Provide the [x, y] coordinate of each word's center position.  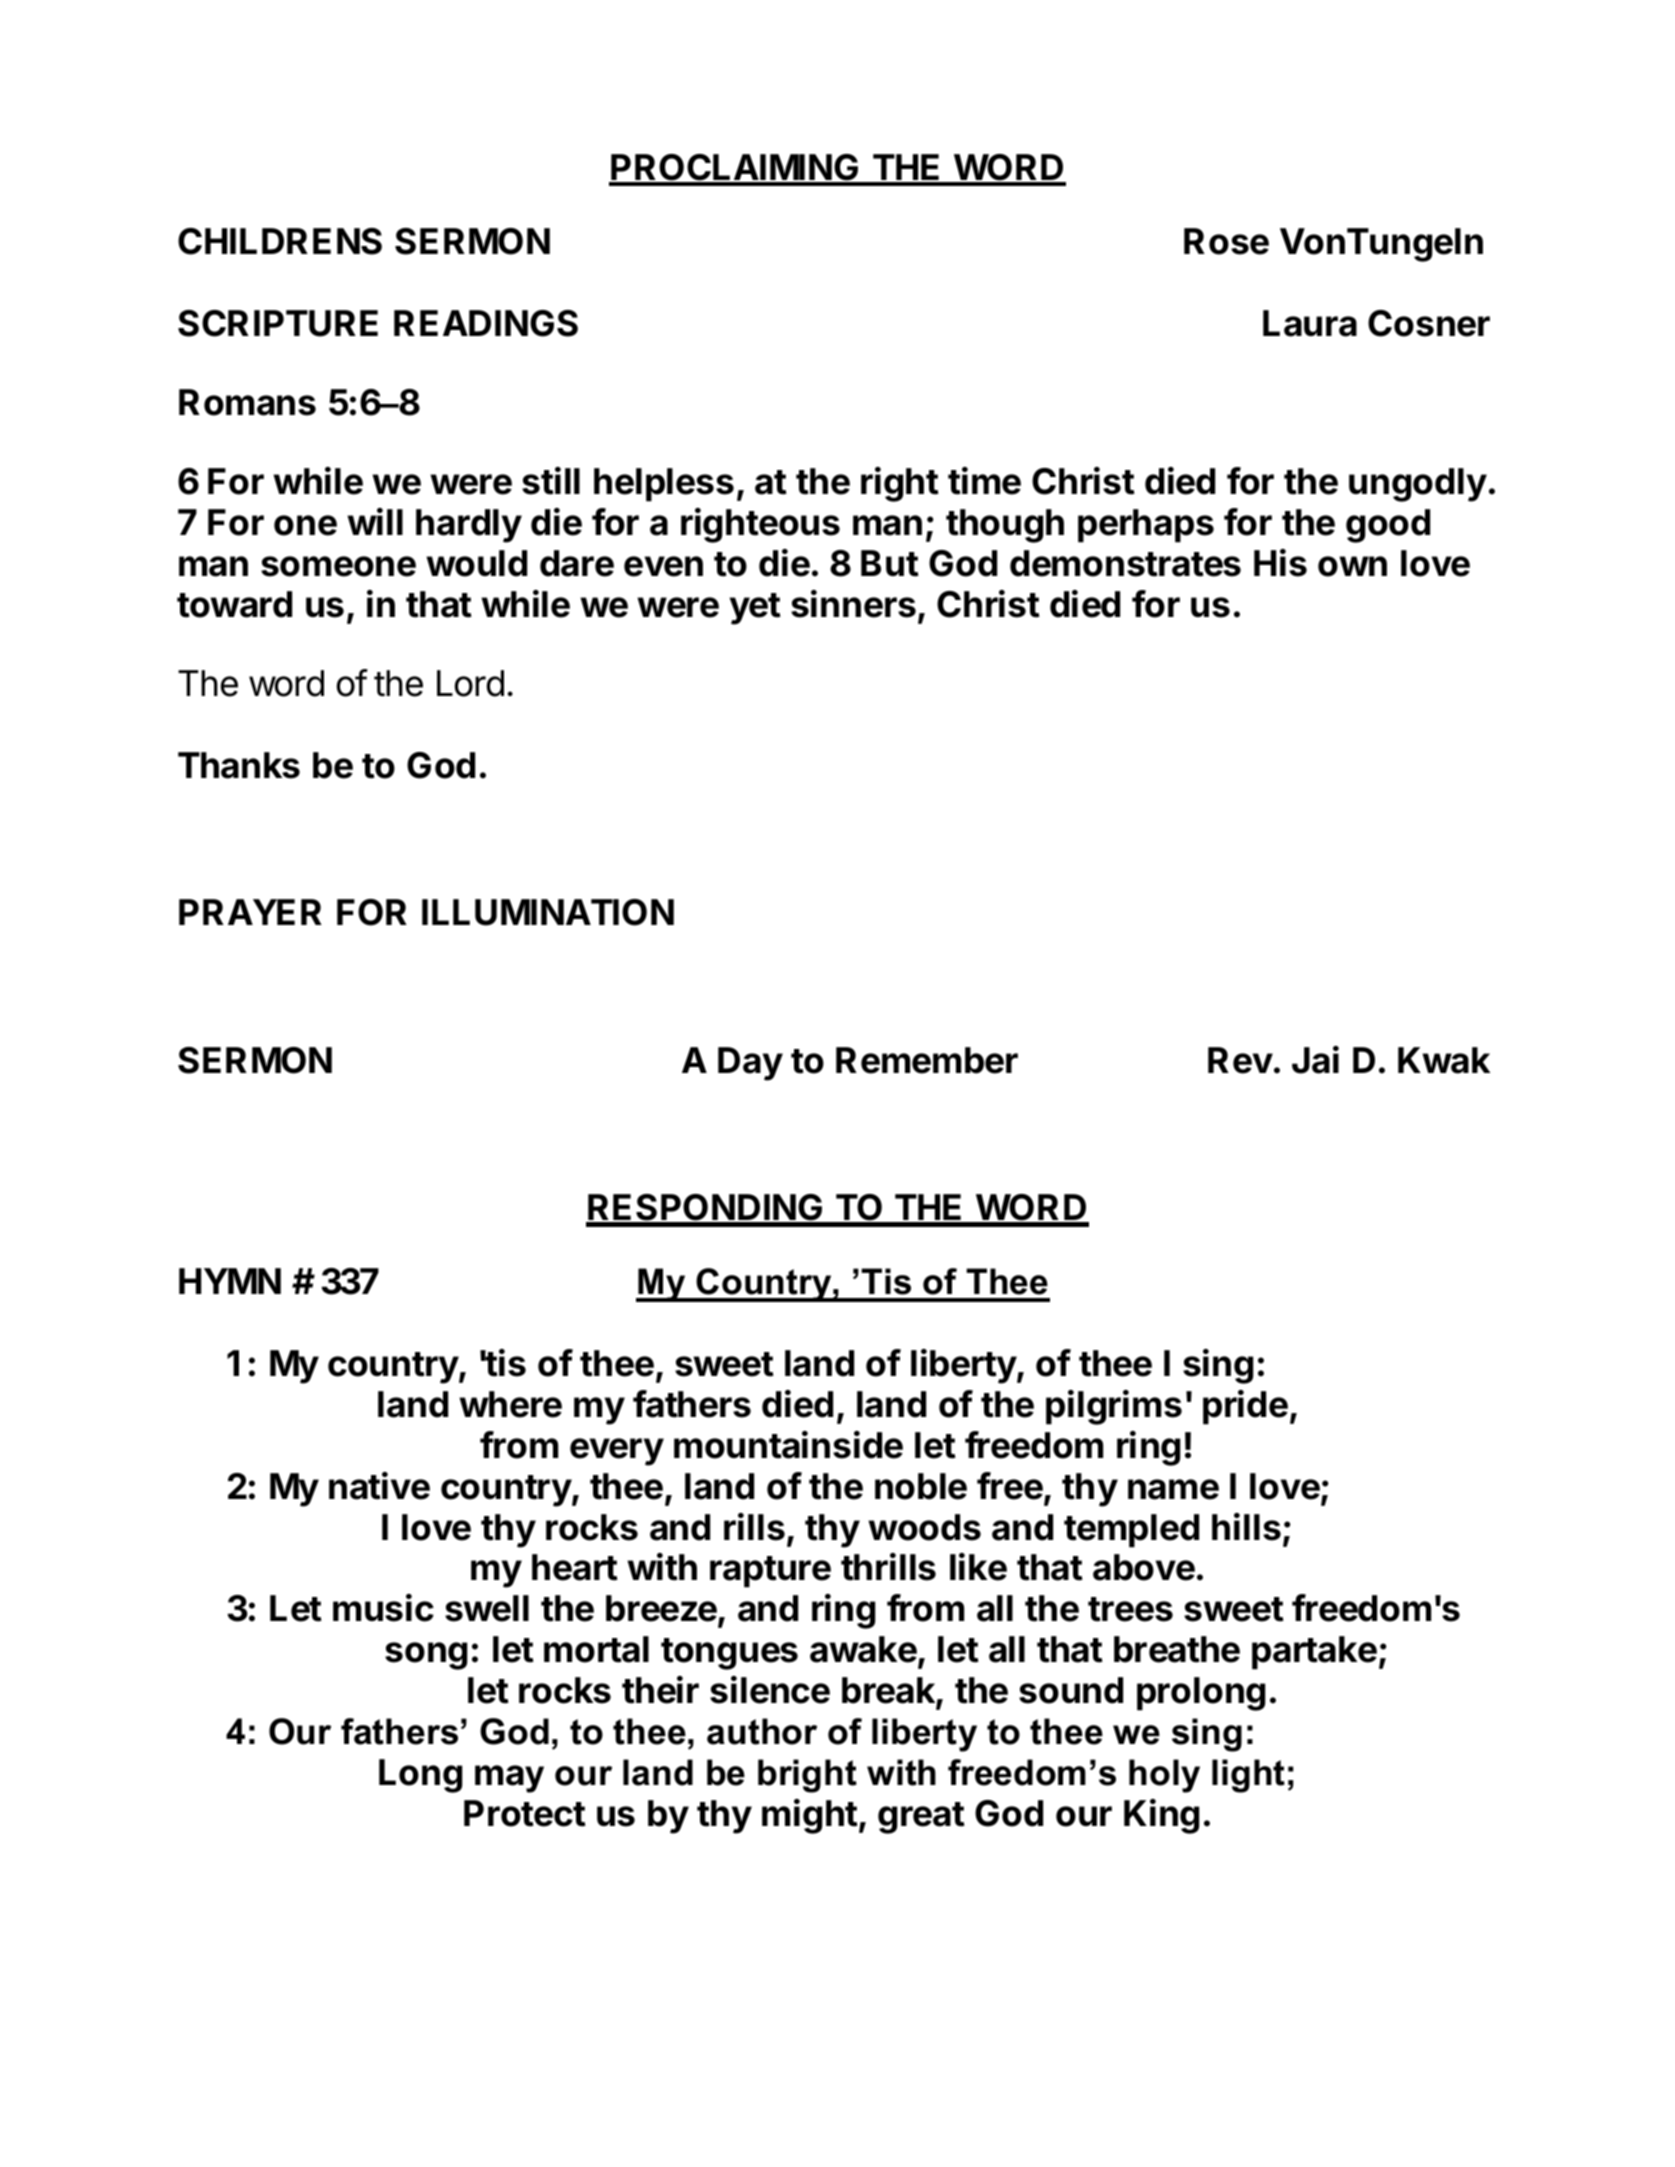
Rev [1240, 1060]
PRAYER [250, 912]
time [984, 481]
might [810, 1816]
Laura [1310, 323]
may [509, 1779]
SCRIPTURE [278, 323]
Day [750, 1064]
